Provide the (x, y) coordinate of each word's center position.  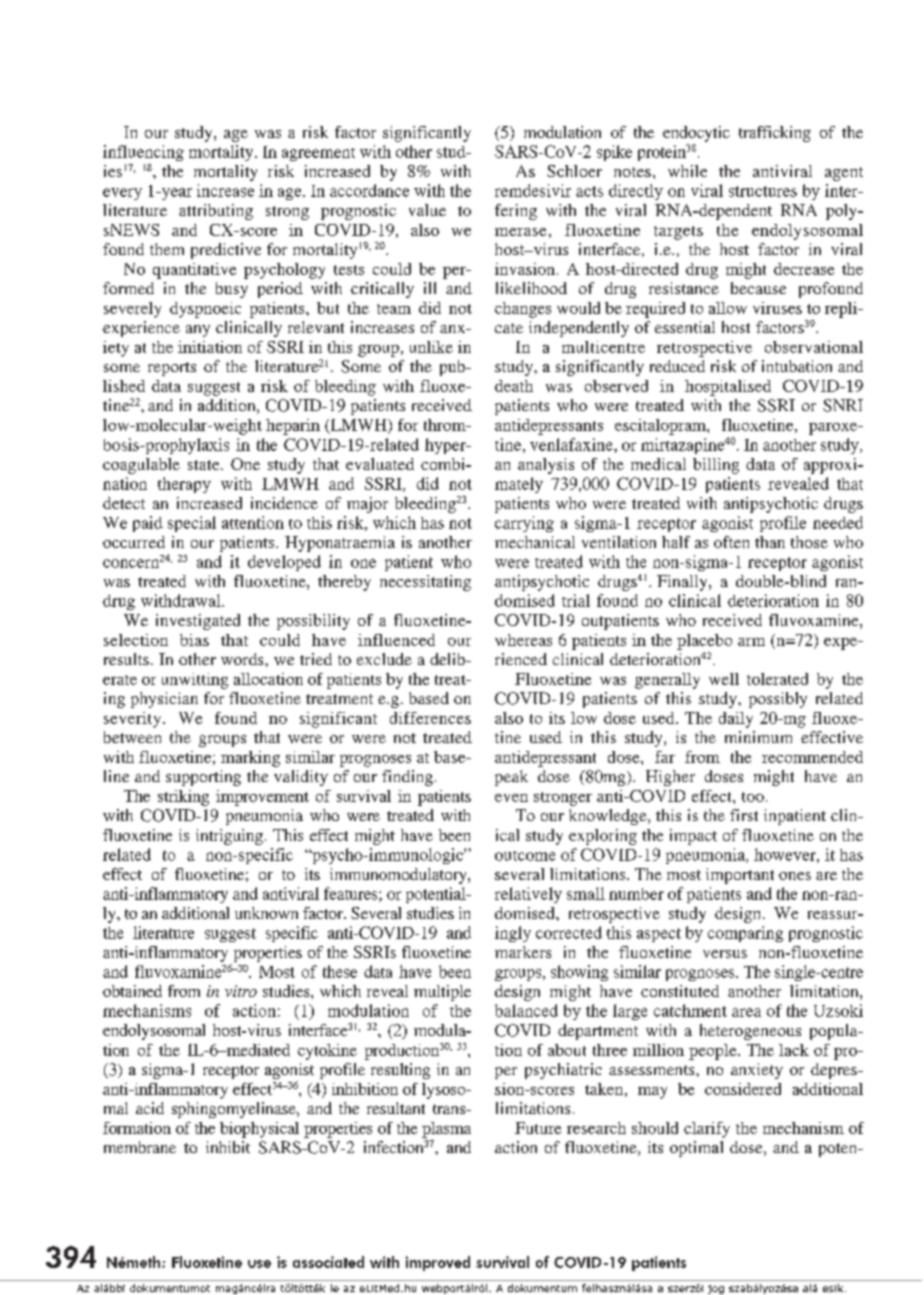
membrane (140, 1147)
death (514, 386)
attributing (216, 212)
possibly (778, 700)
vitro (241, 991)
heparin (293, 427)
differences (430, 718)
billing (716, 466)
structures (763, 191)
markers (523, 952)
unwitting (195, 681)
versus (725, 954)
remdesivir (533, 190)
